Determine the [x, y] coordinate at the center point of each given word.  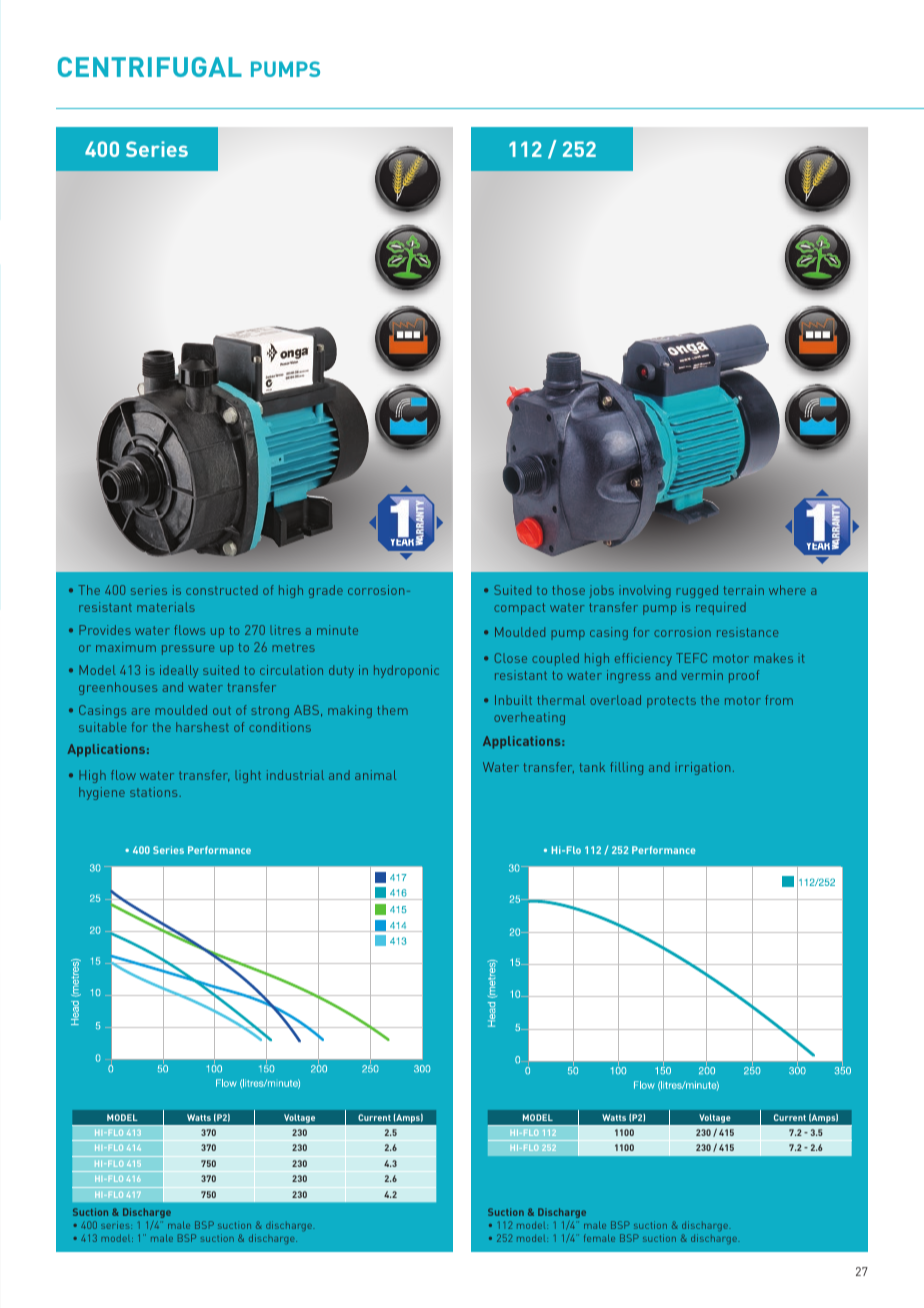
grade [326, 591]
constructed [222, 590]
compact [519, 609]
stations [155, 792]
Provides [105, 630]
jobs [601, 591]
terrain [743, 590]
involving [645, 591]
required [721, 608]
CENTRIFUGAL [150, 67]
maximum [126, 647]
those [568, 590]
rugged [697, 591]
